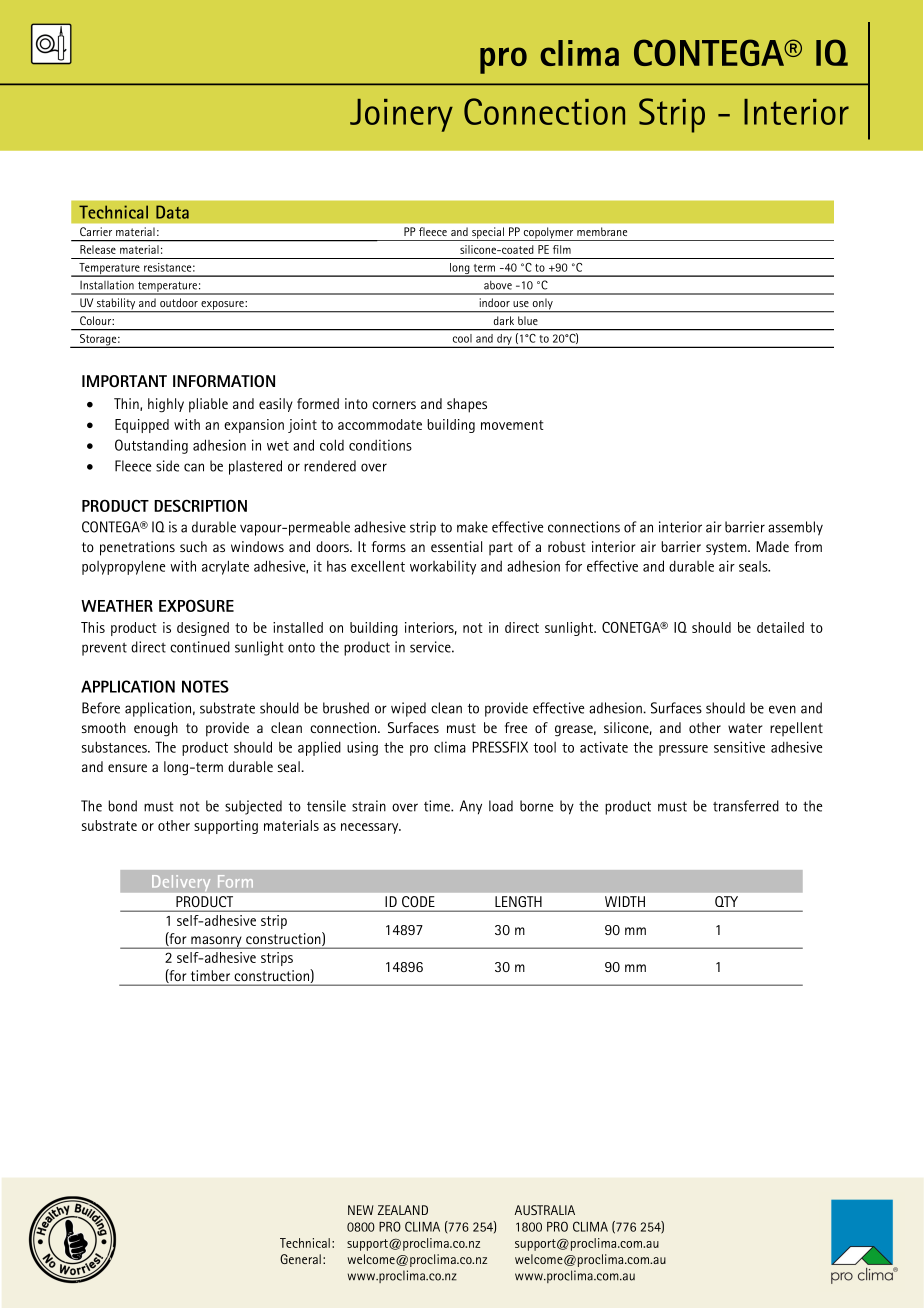 The image size is (924, 1308). I want to click on Joinery, so click(401, 115).
